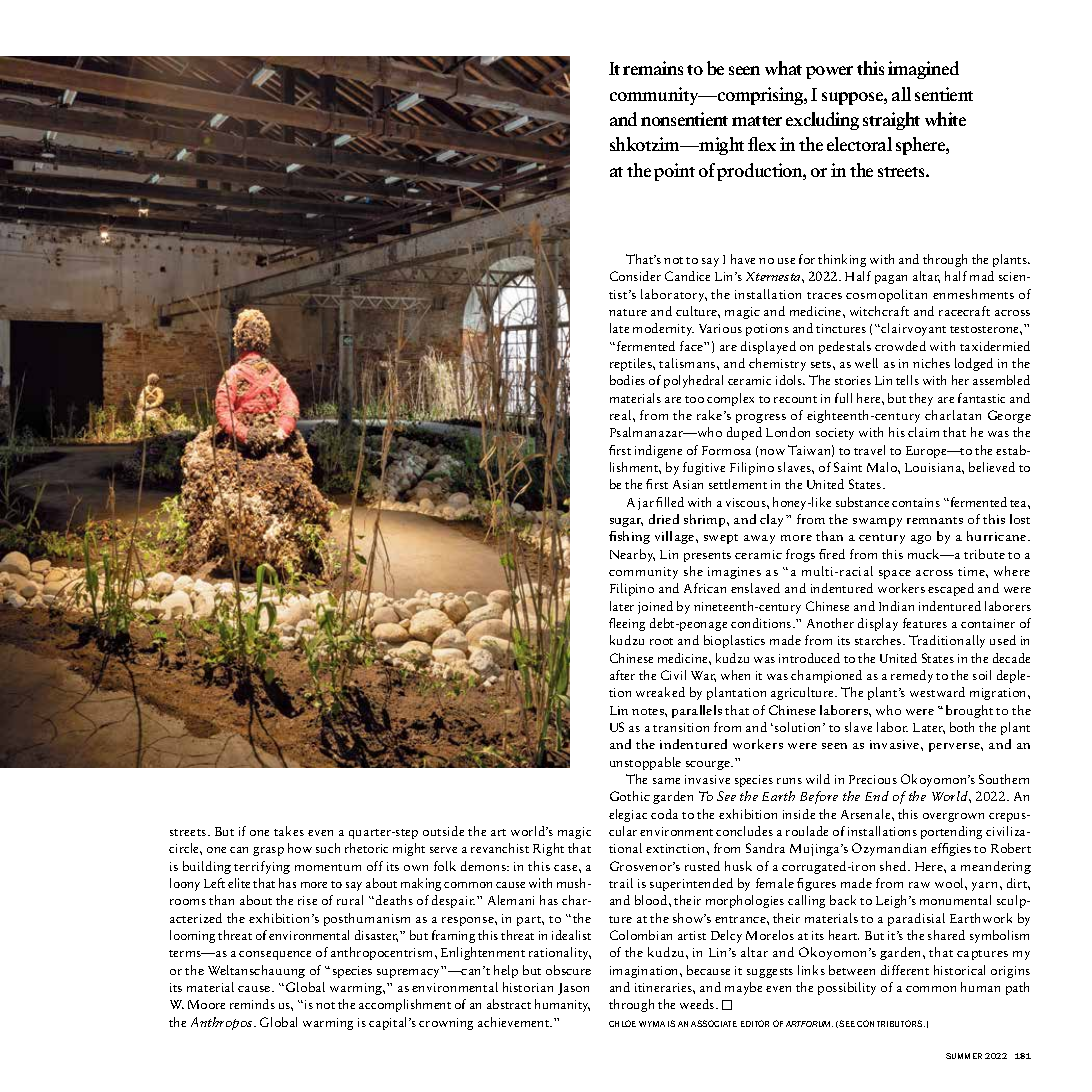 The width and height of the screenshot is (1092, 1092). Describe the element at coordinates (632, 555) in the screenshot. I see `Nearby` at that location.
